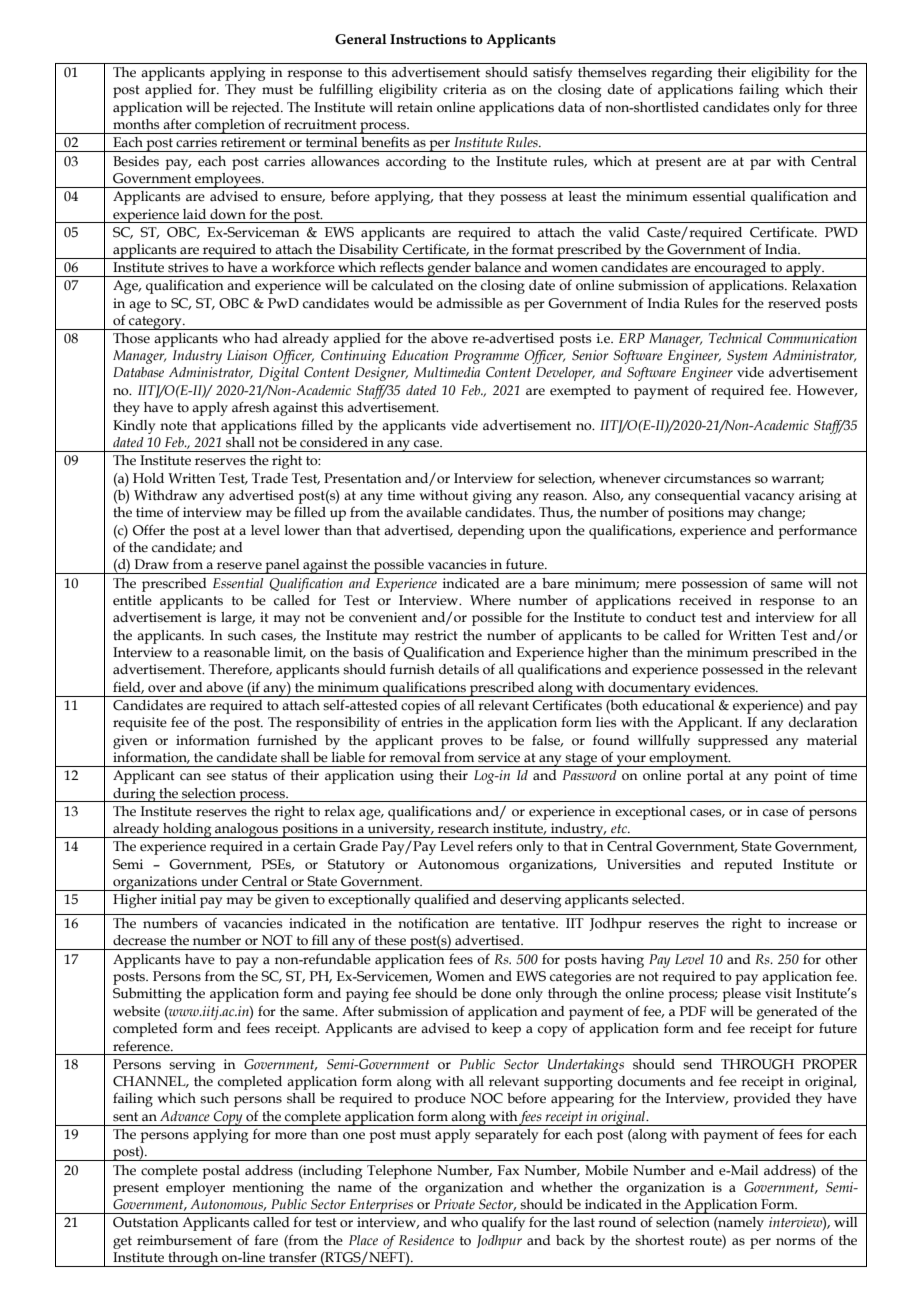  I want to click on Technical, so click(735, 338).
